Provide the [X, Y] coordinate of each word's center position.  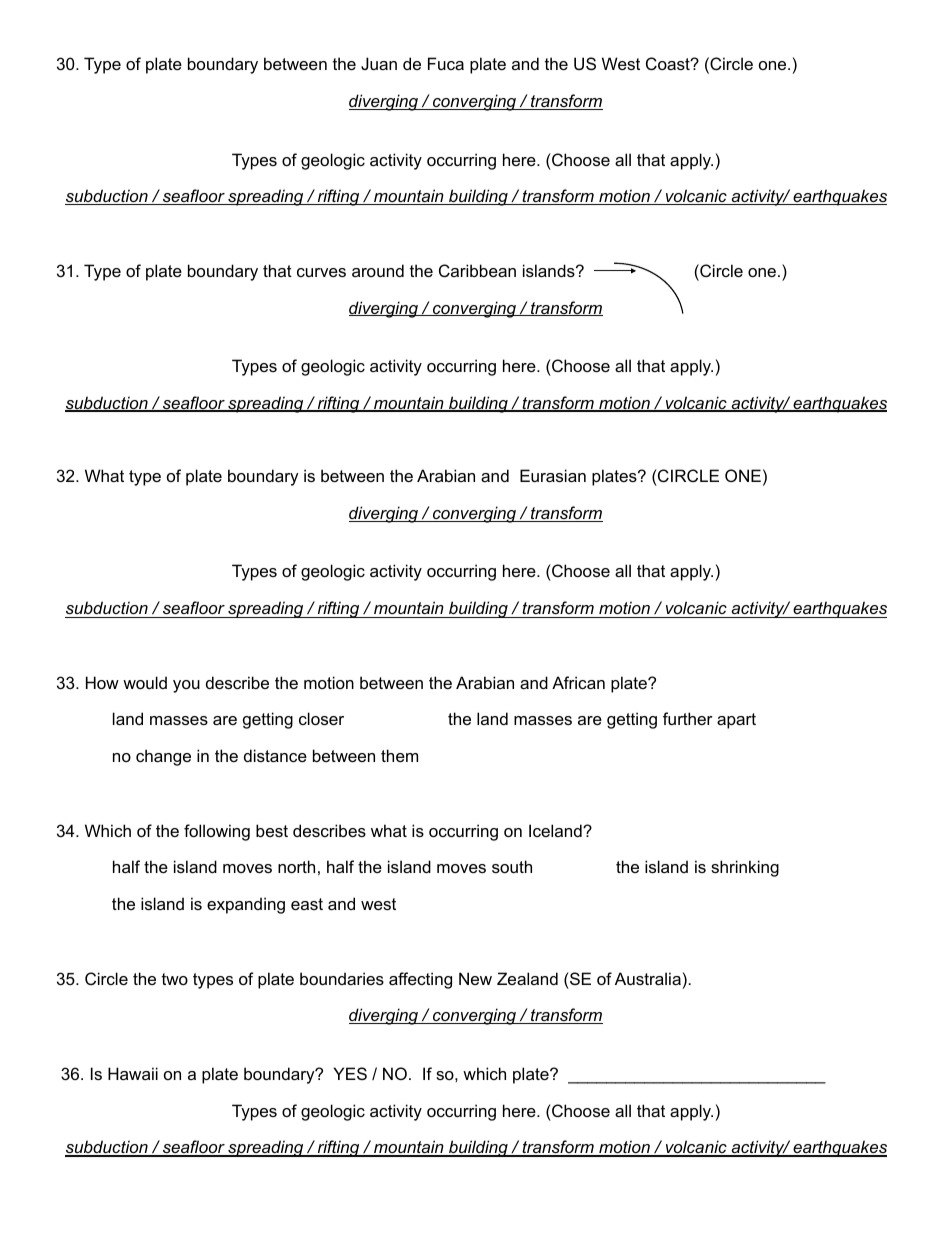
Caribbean [477, 270]
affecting [420, 980]
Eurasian [553, 475]
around [378, 270]
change [163, 757]
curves [321, 272]
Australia [648, 978]
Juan [379, 63]
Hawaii [133, 1073]
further [688, 718]
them [399, 755]
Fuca [446, 63]
